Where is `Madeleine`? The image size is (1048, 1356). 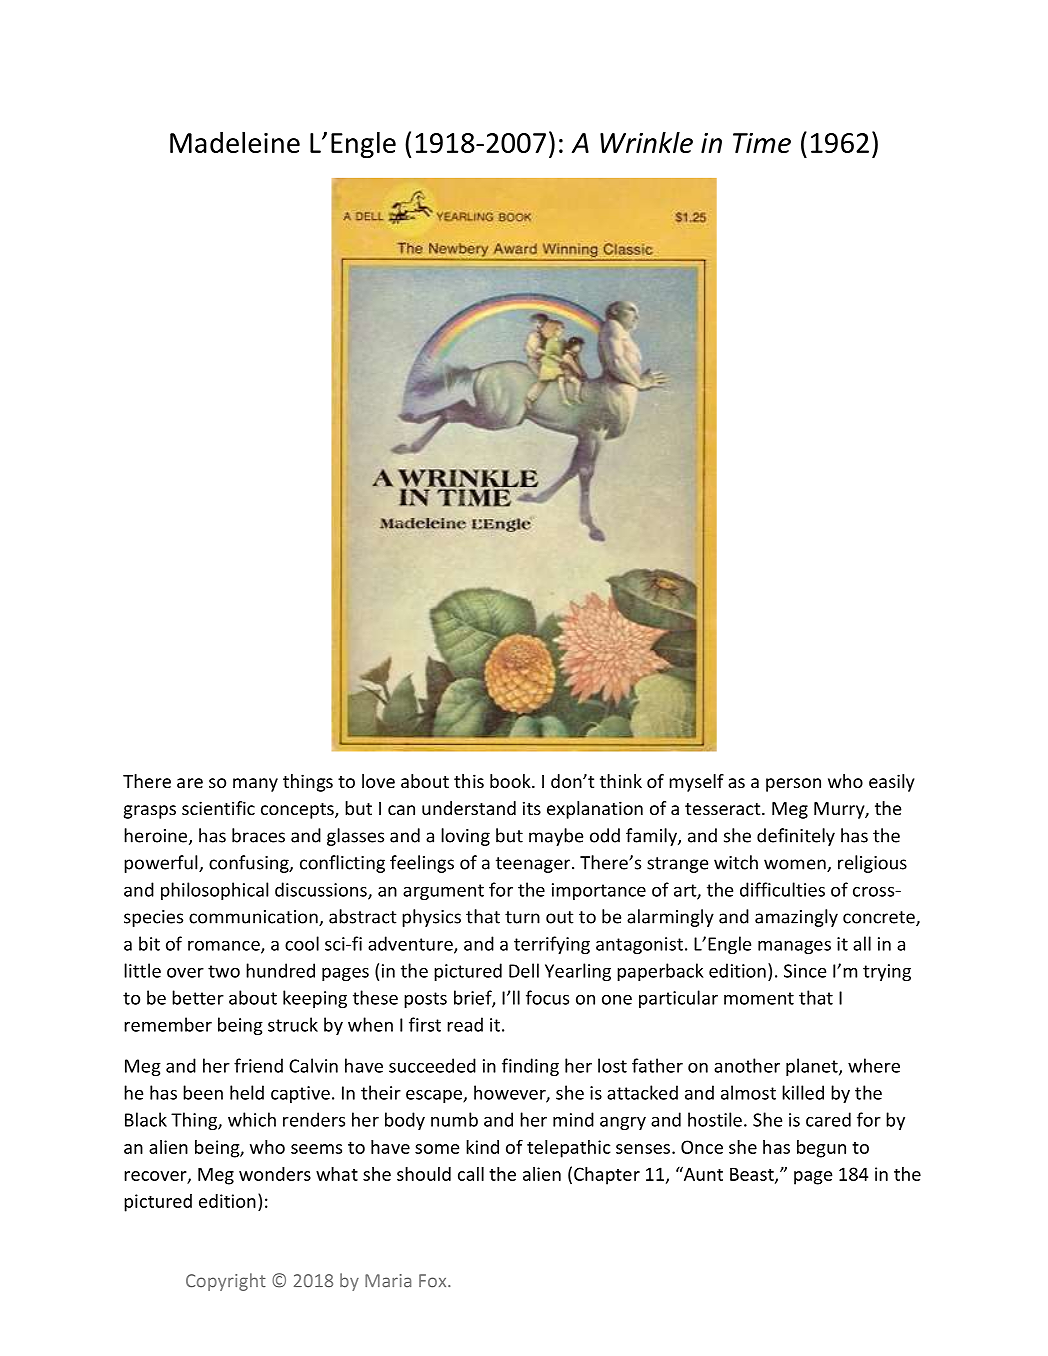 Madeleine is located at coordinates (235, 142).
